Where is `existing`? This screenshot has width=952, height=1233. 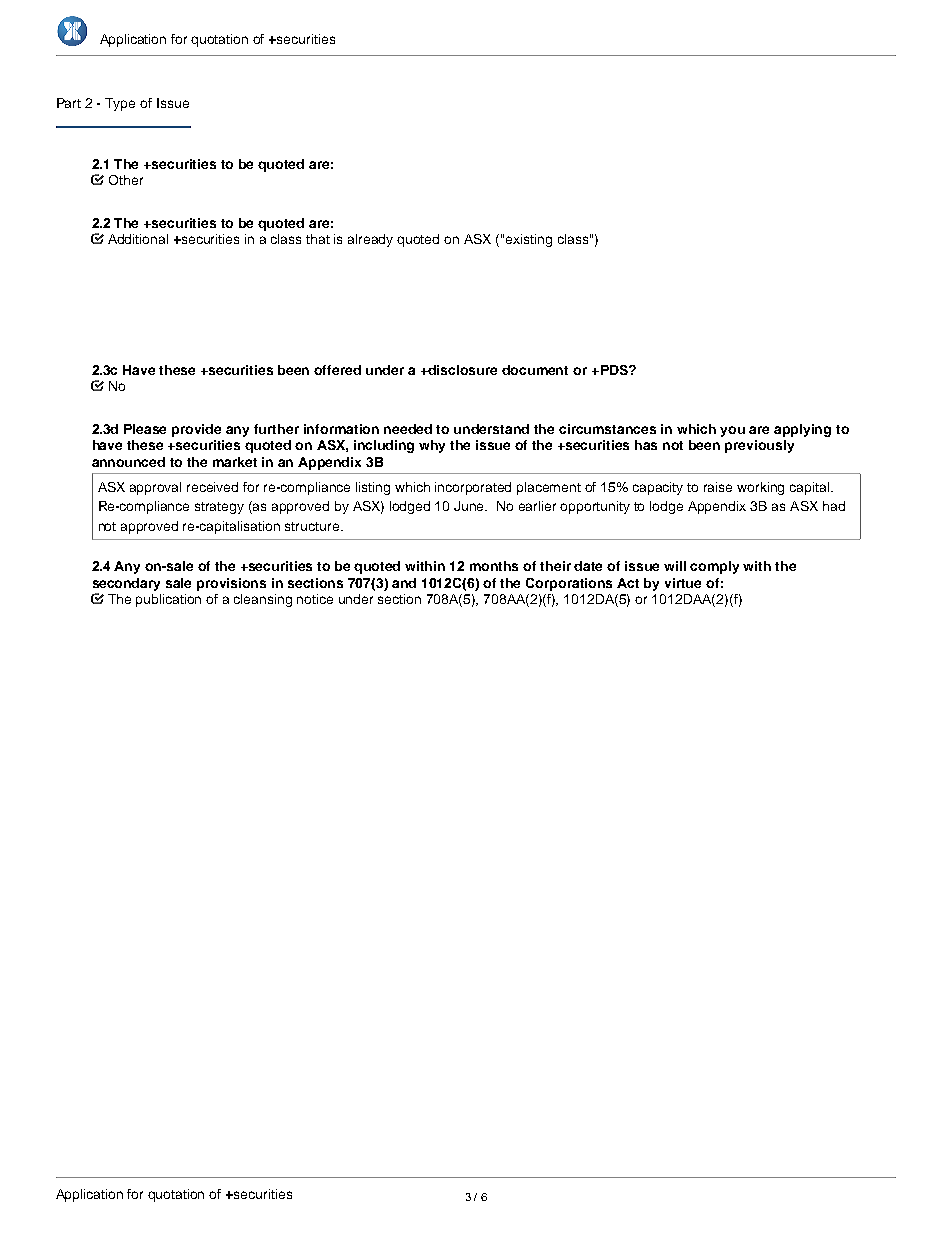 existing is located at coordinates (529, 240).
